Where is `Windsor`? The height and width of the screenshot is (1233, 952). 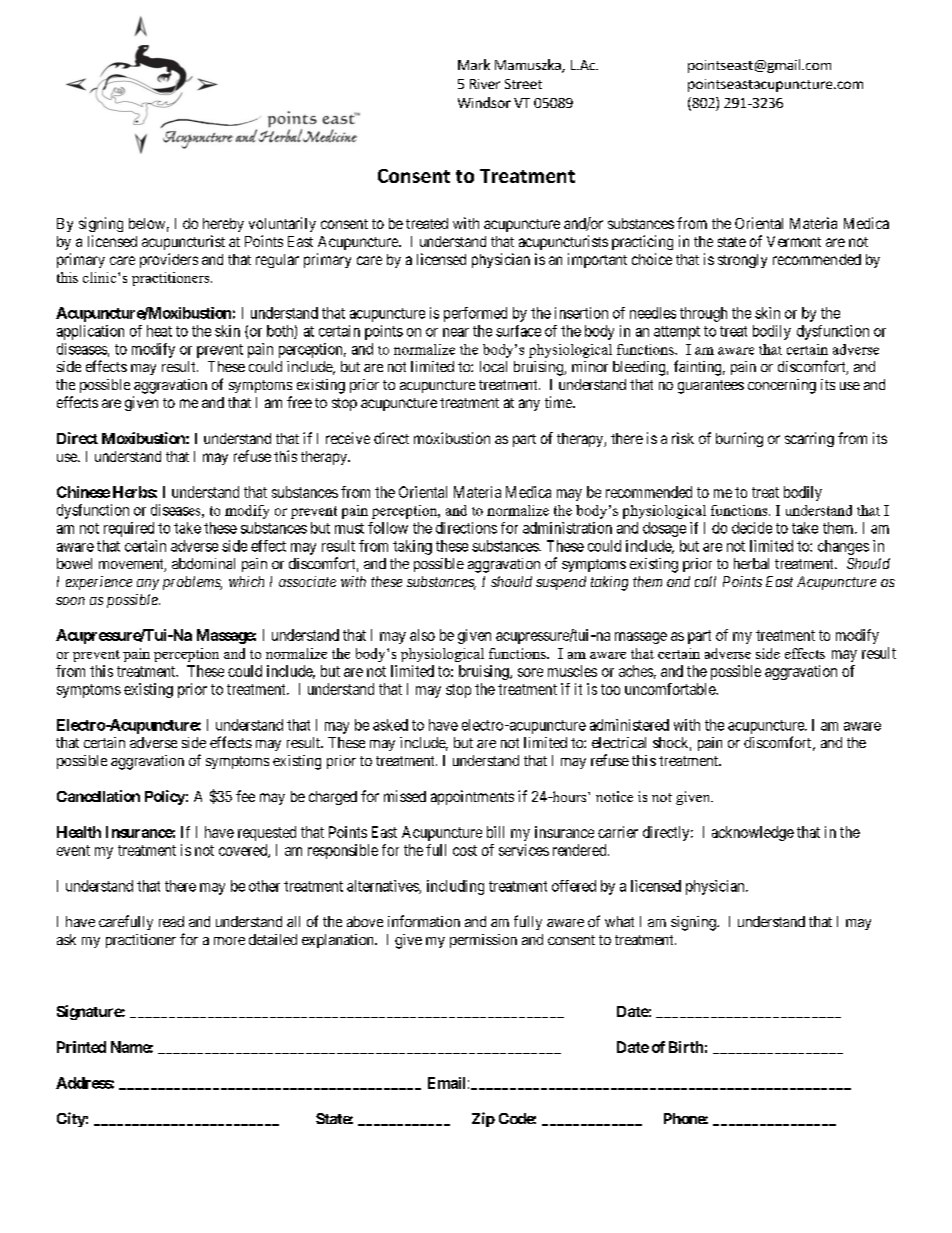 Windsor is located at coordinates (484, 102).
